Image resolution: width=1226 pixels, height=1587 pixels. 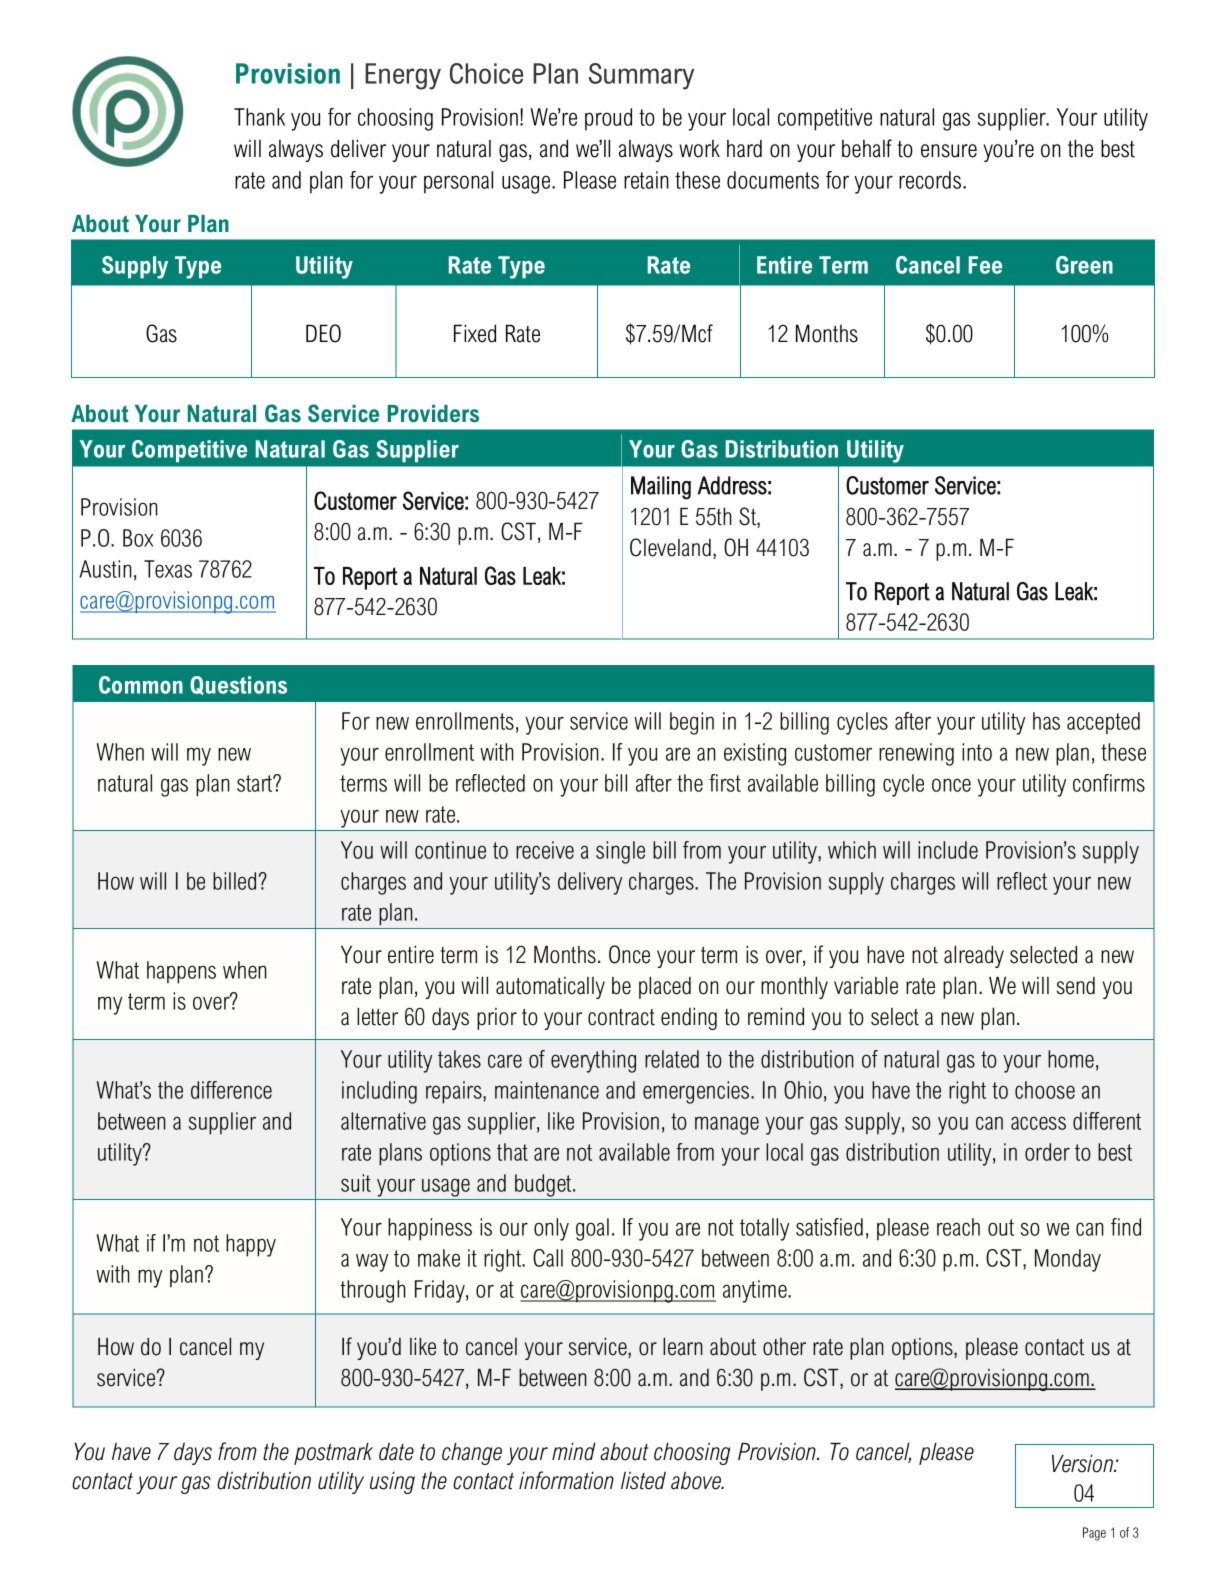 What do you see at coordinates (608, 119) in the page?
I see `proud` at bounding box center [608, 119].
